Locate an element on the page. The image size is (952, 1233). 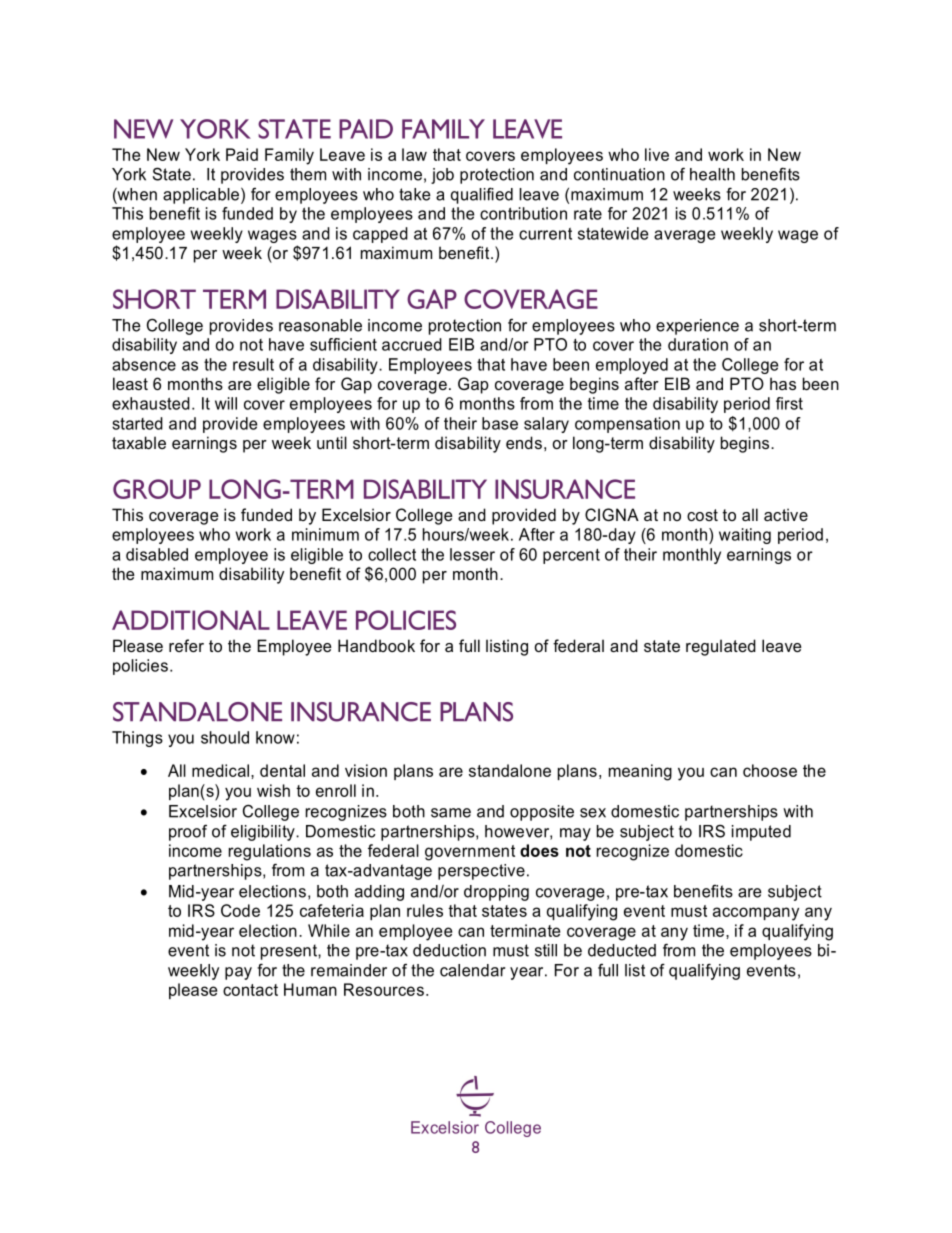
contact is located at coordinates (250, 990).
